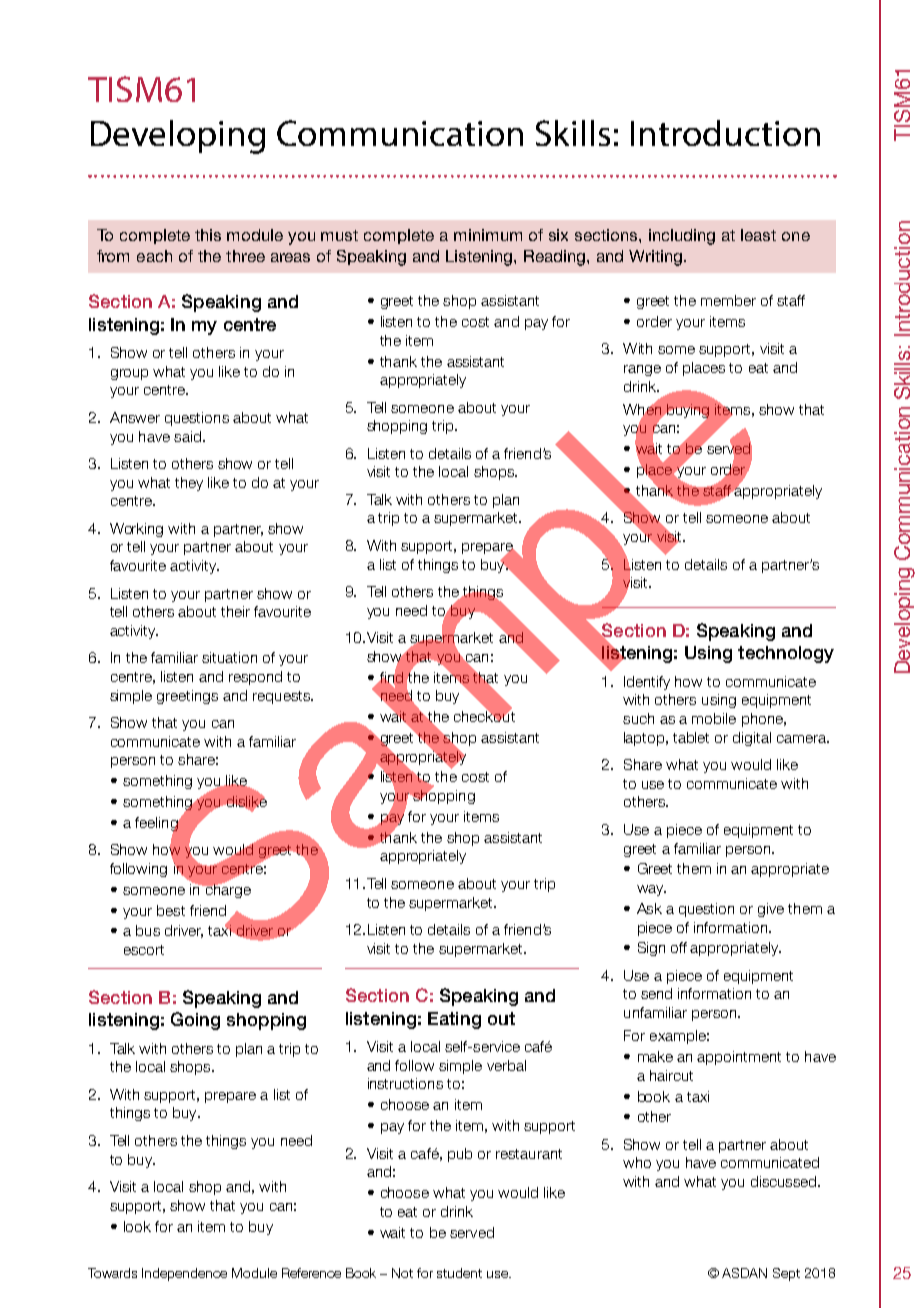 This document has height=1308, width=924. I want to click on checkout, so click(484, 715).
